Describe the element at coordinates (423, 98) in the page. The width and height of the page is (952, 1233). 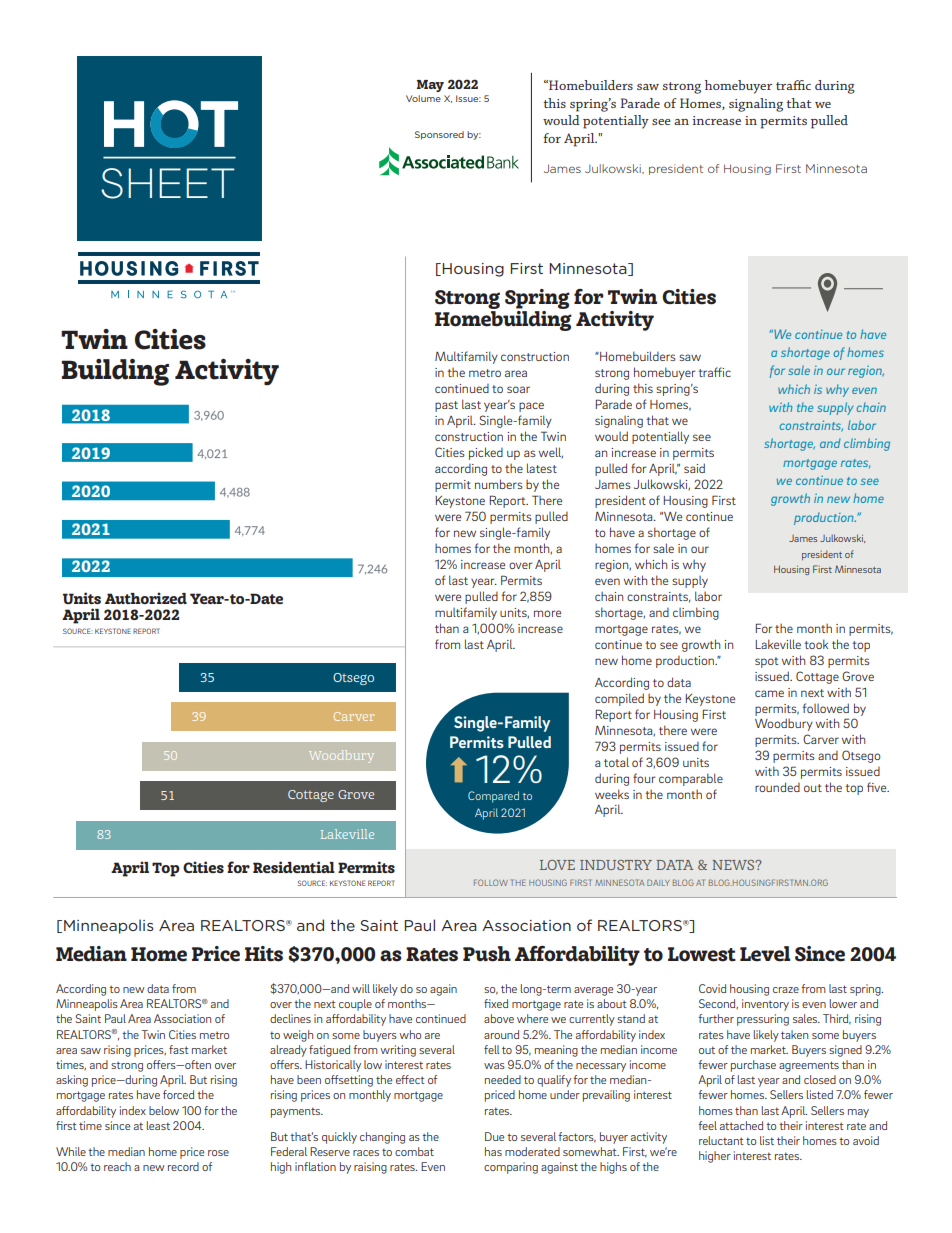
I see `Volume` at that location.
